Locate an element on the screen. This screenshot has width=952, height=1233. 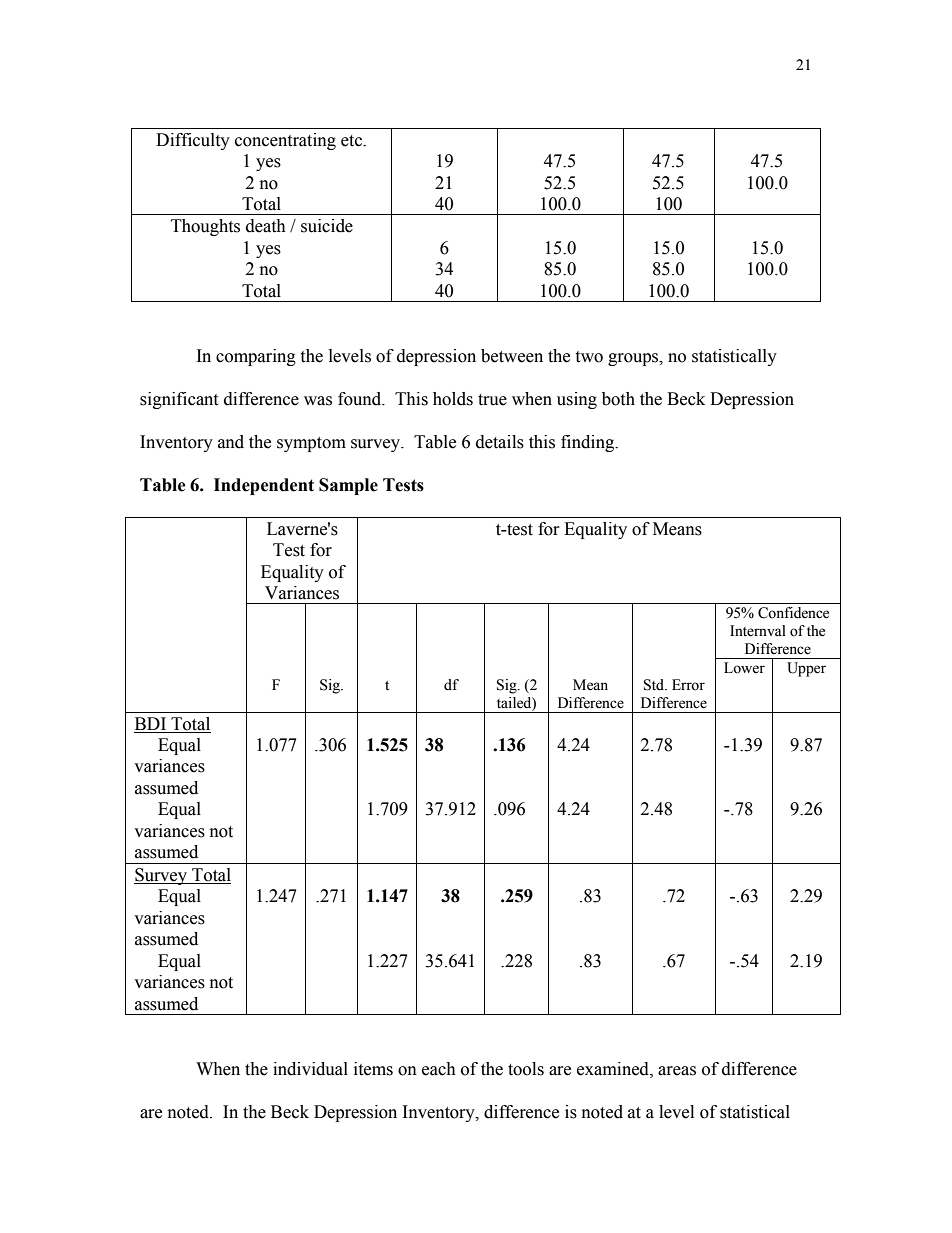
details is located at coordinates (500, 442).
